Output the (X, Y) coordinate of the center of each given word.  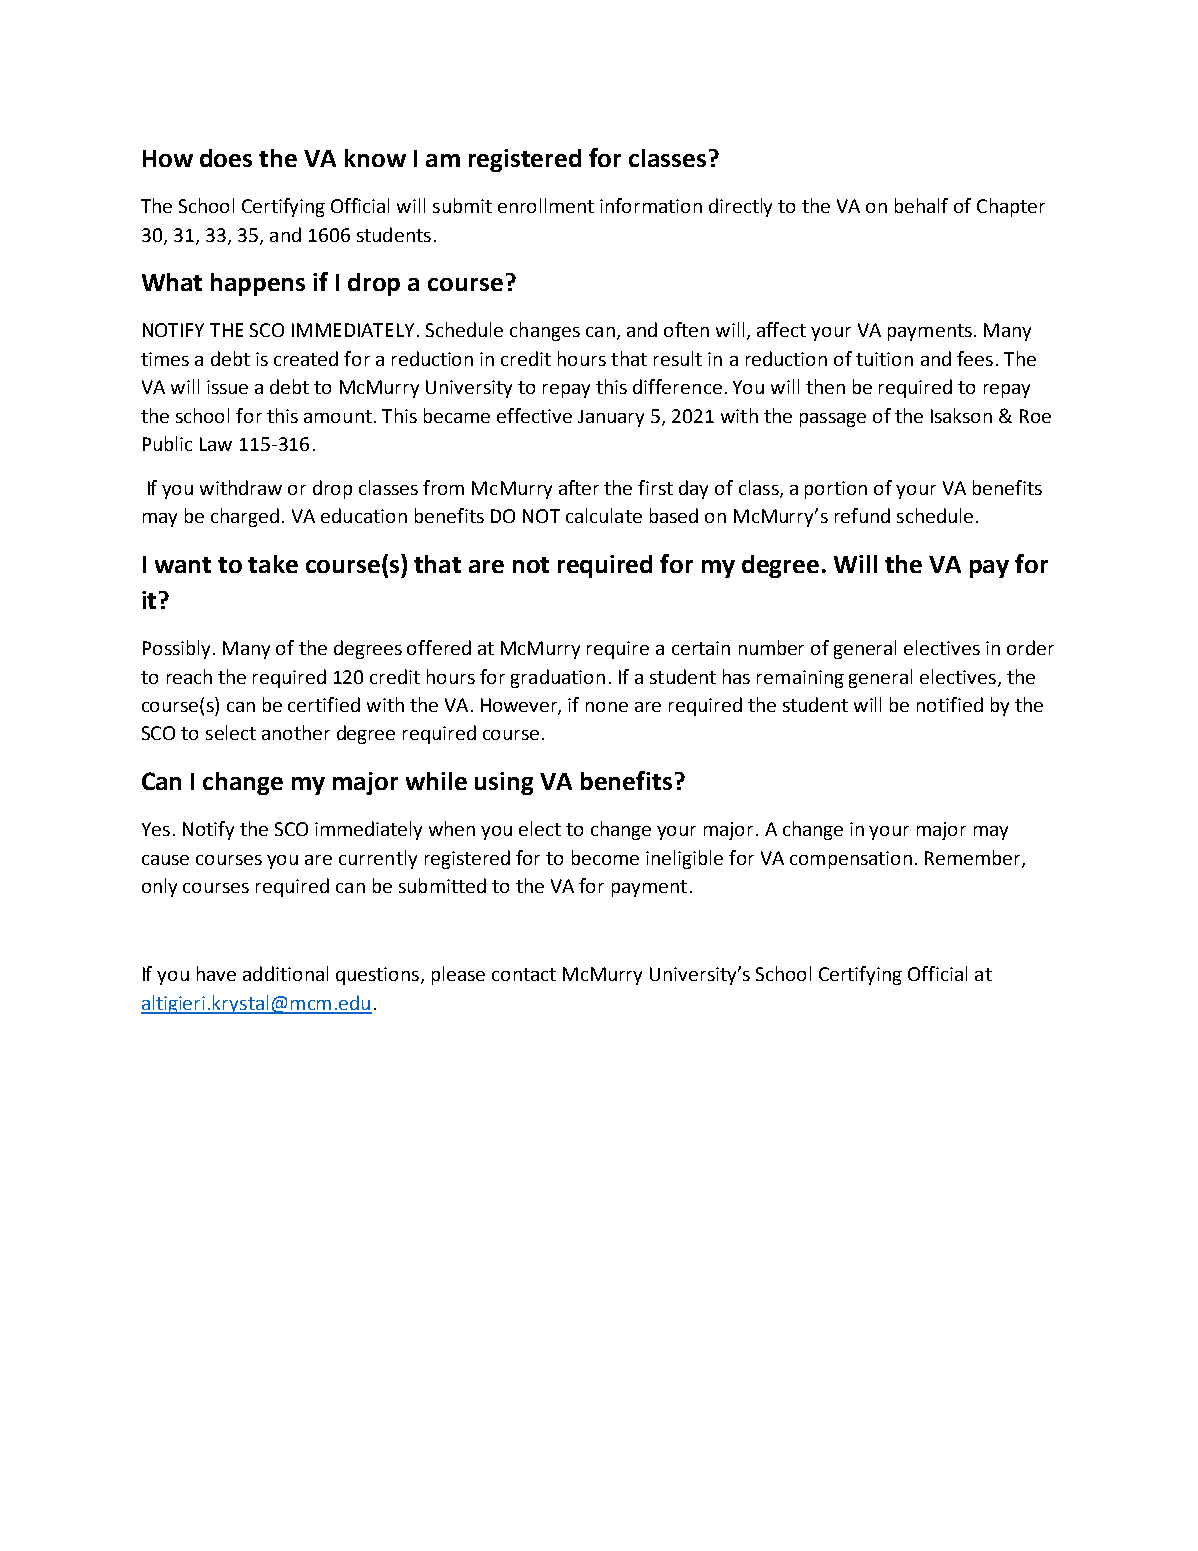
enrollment (546, 205)
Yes (156, 829)
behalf (921, 205)
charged (245, 517)
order (1030, 647)
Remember (974, 858)
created (306, 358)
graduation (558, 678)
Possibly (176, 649)
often (686, 329)
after (579, 487)
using (504, 783)
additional (285, 973)
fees (975, 358)
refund (862, 515)
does (226, 158)
